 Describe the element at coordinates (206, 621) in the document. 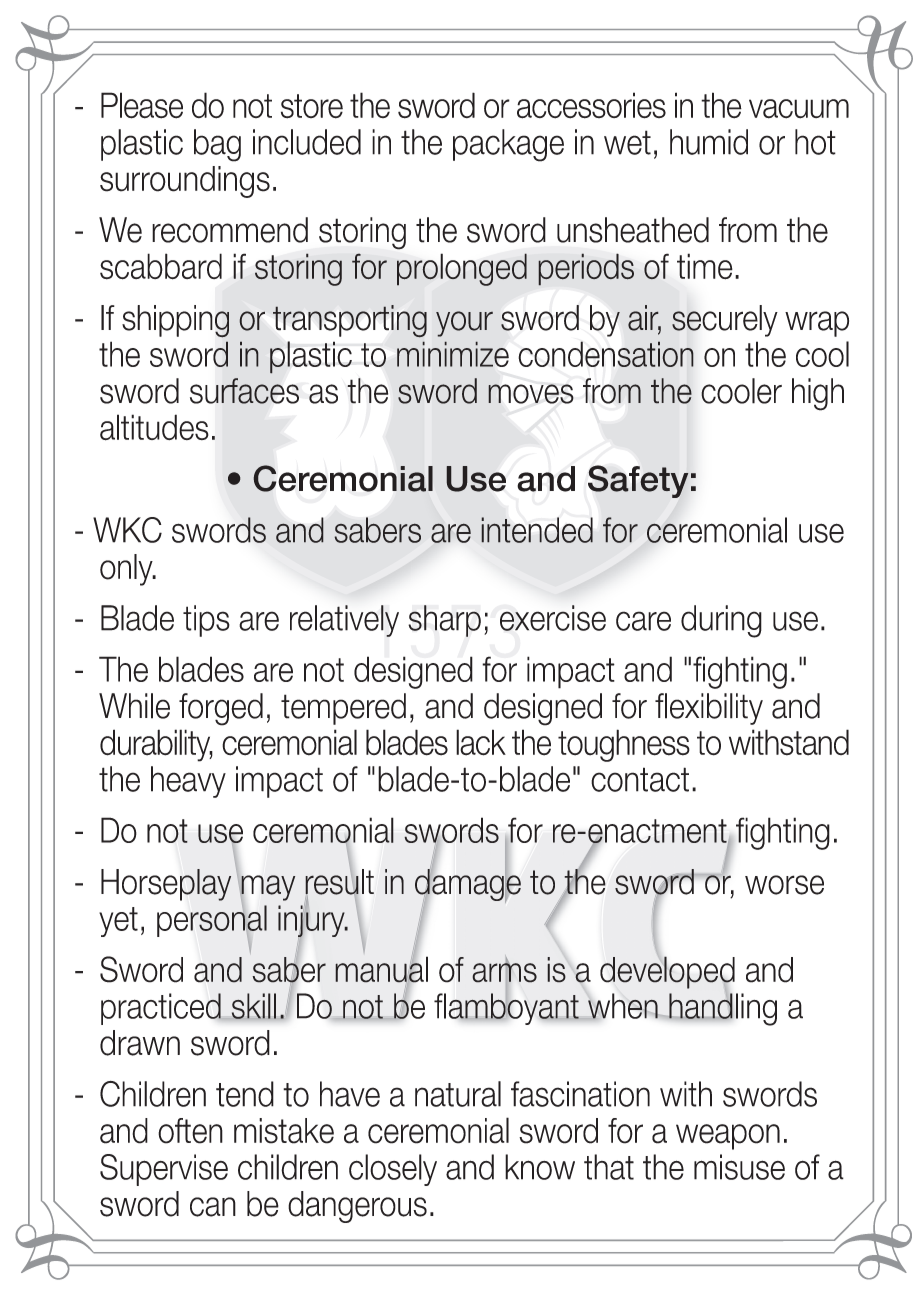

I see `tips` at that location.
